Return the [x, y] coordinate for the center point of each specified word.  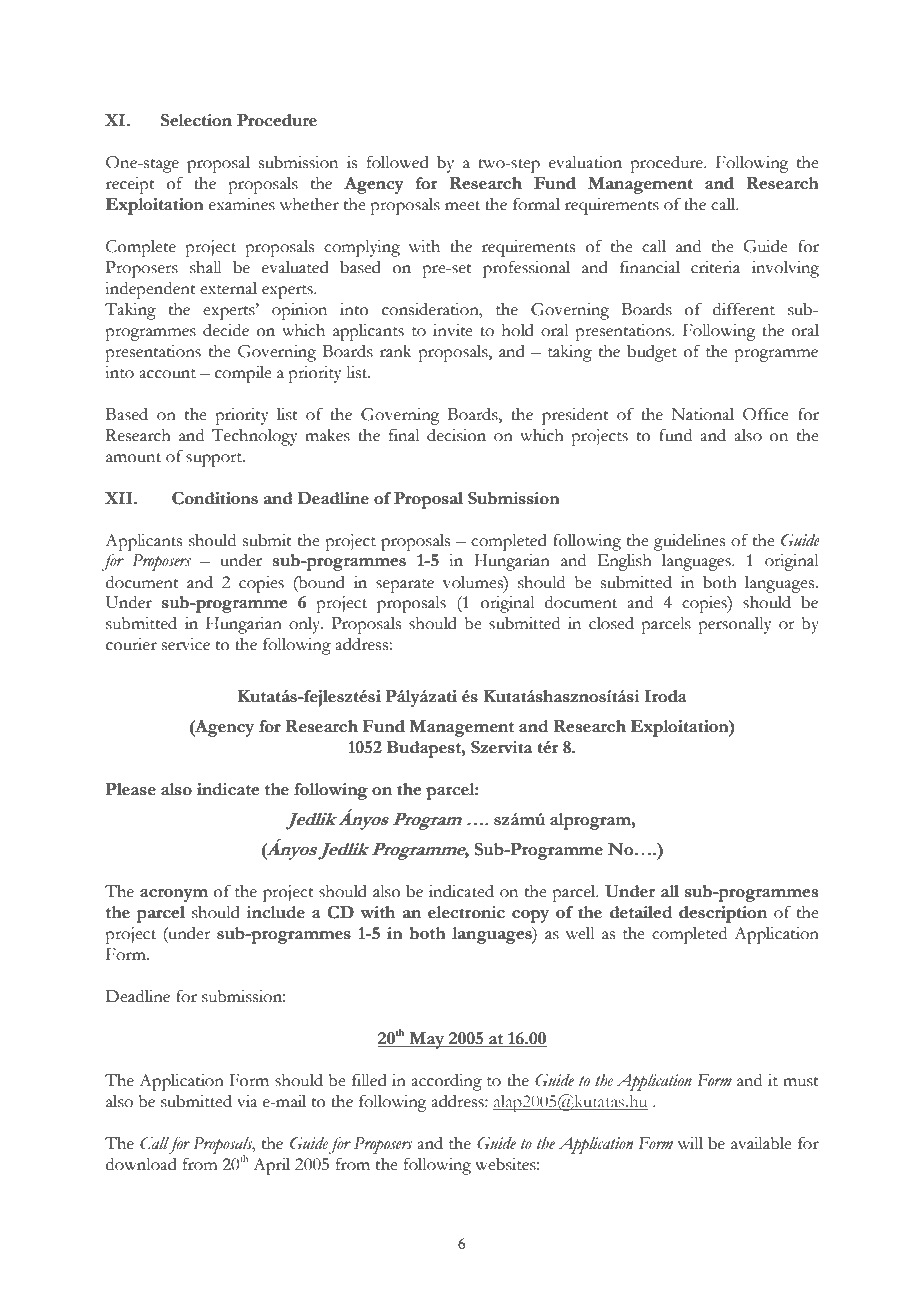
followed [398, 162]
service [186, 644]
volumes [474, 582]
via [247, 1101]
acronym [174, 895]
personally [735, 625]
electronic [466, 912]
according [446, 1082]
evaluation [585, 162]
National [702, 414]
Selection [196, 120]
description [723, 914]
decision [456, 435]
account [167, 374]
